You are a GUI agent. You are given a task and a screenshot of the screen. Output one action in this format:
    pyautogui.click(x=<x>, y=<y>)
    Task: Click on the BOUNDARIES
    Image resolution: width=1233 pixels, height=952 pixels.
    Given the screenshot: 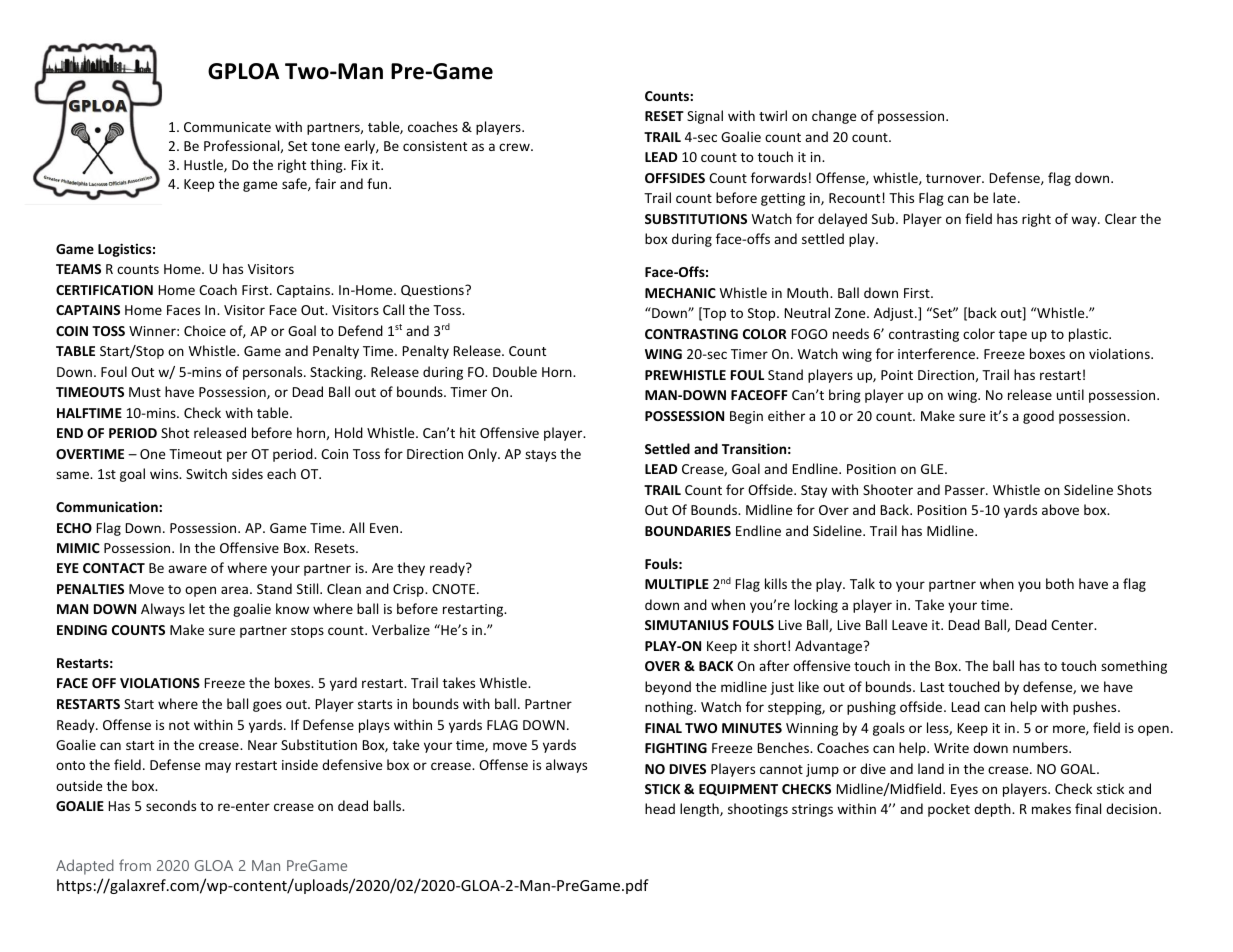 What is the action you would take?
    pyautogui.click(x=688, y=531)
